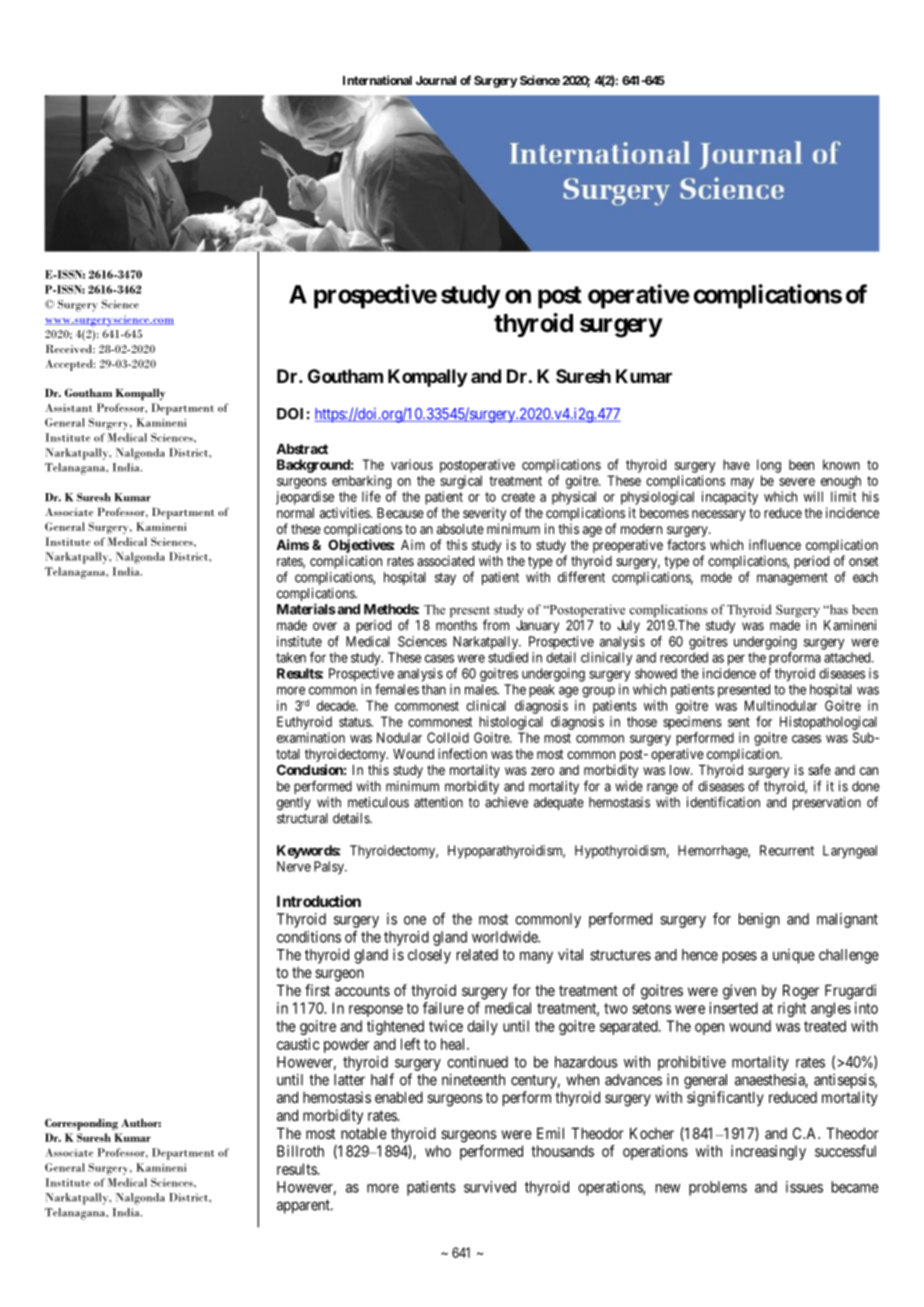 The width and height of the screenshot is (924, 1307). What do you see at coordinates (81, 1124) in the screenshot?
I see `Corresponding` at bounding box center [81, 1124].
